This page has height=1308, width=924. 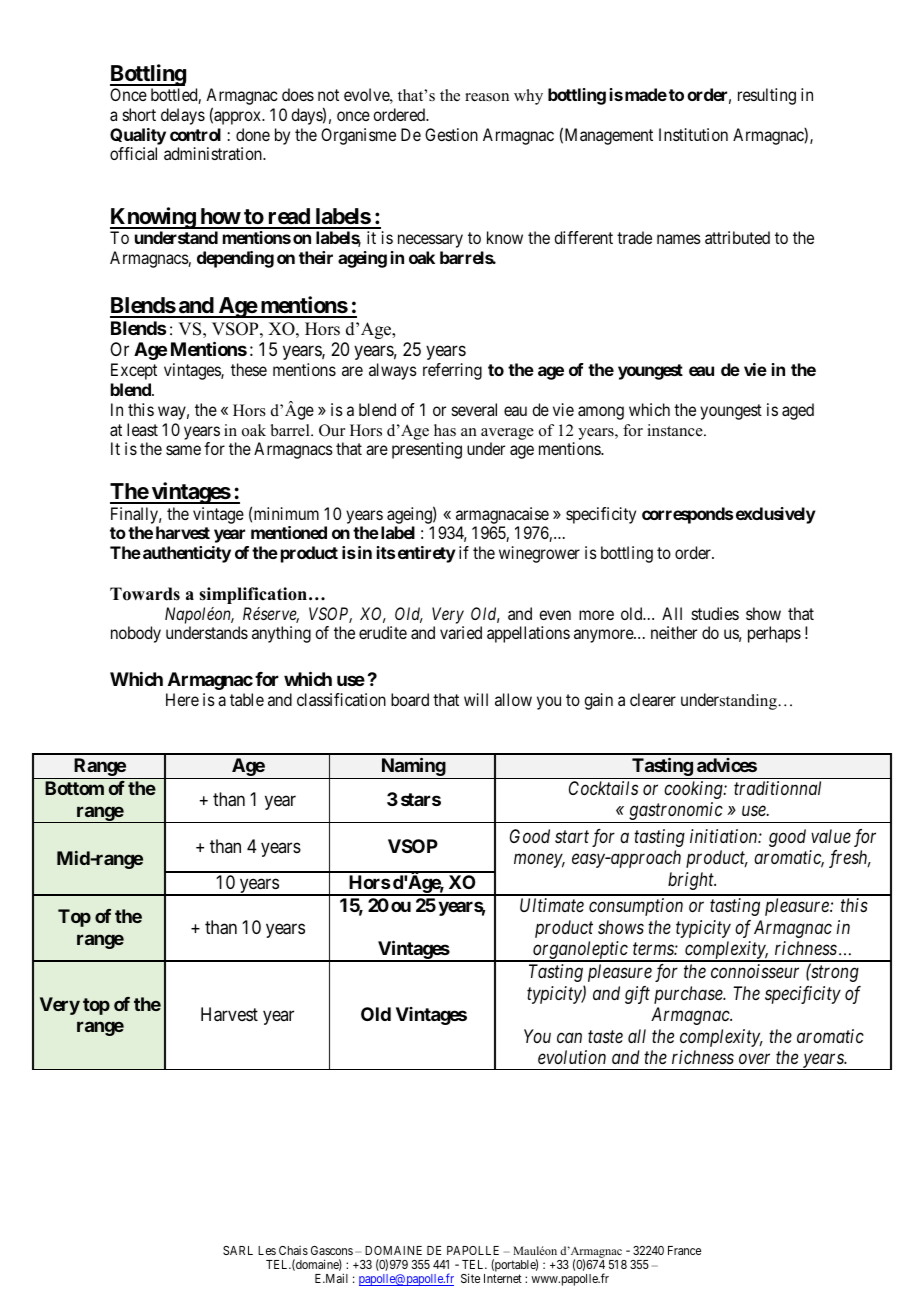 I want to click on perhaps, so click(x=774, y=634).
